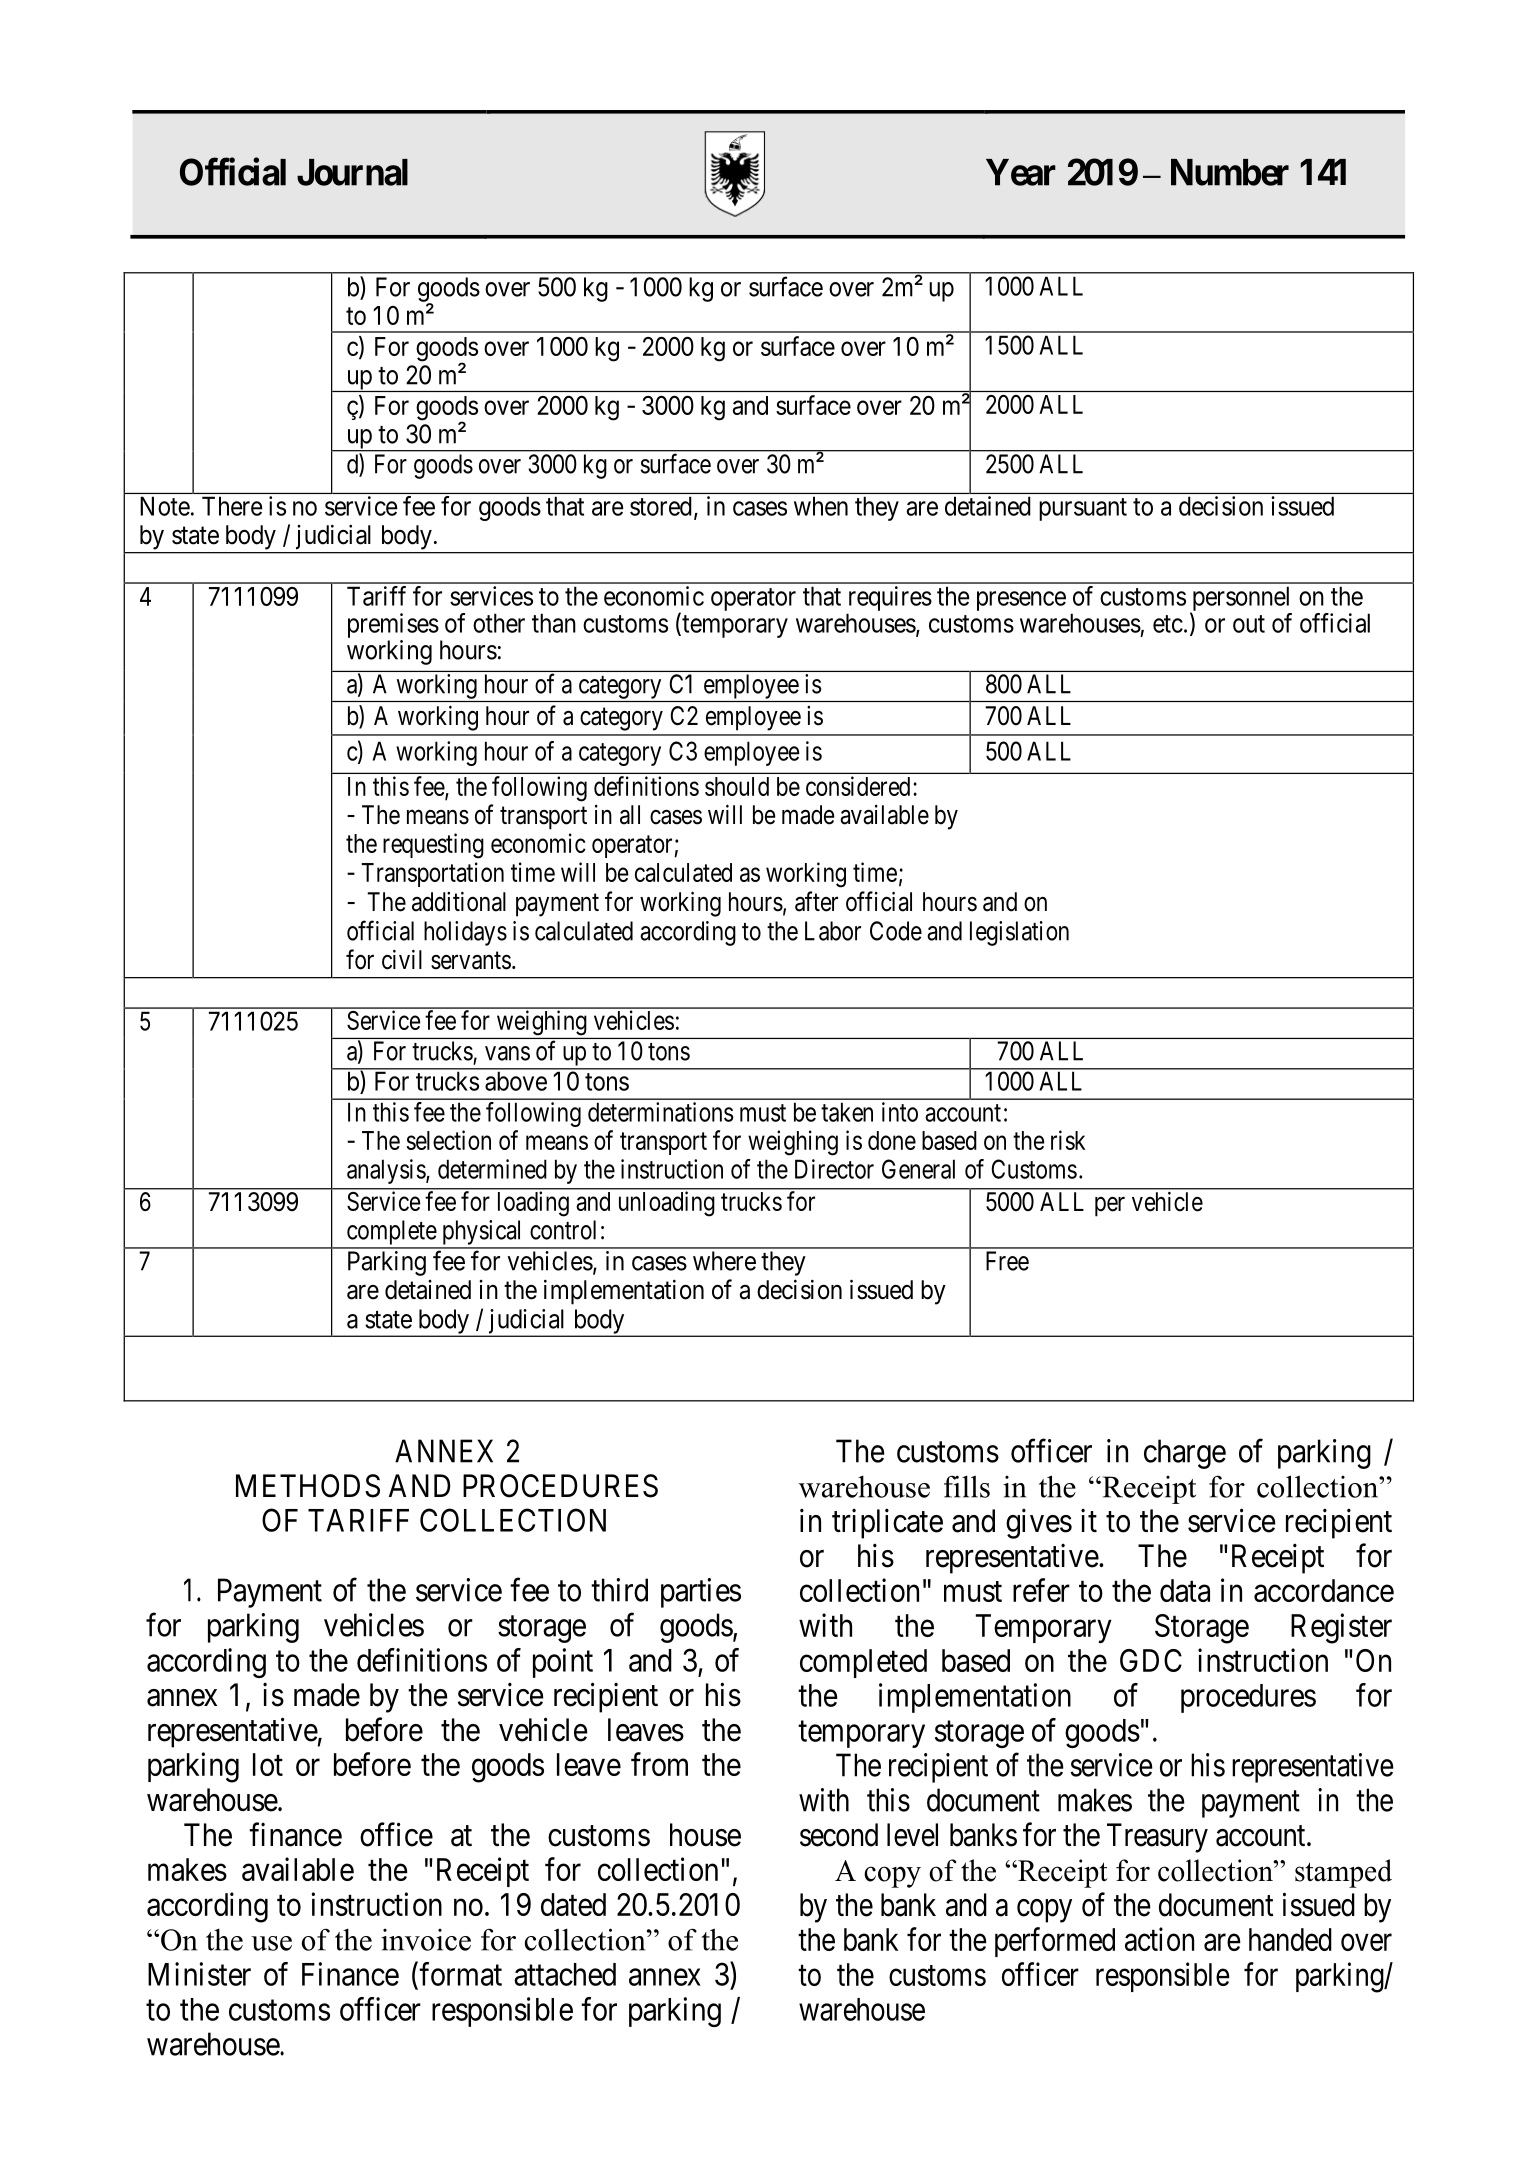 The height and width of the document is (2176, 1538). I want to click on second, so click(839, 1835).
